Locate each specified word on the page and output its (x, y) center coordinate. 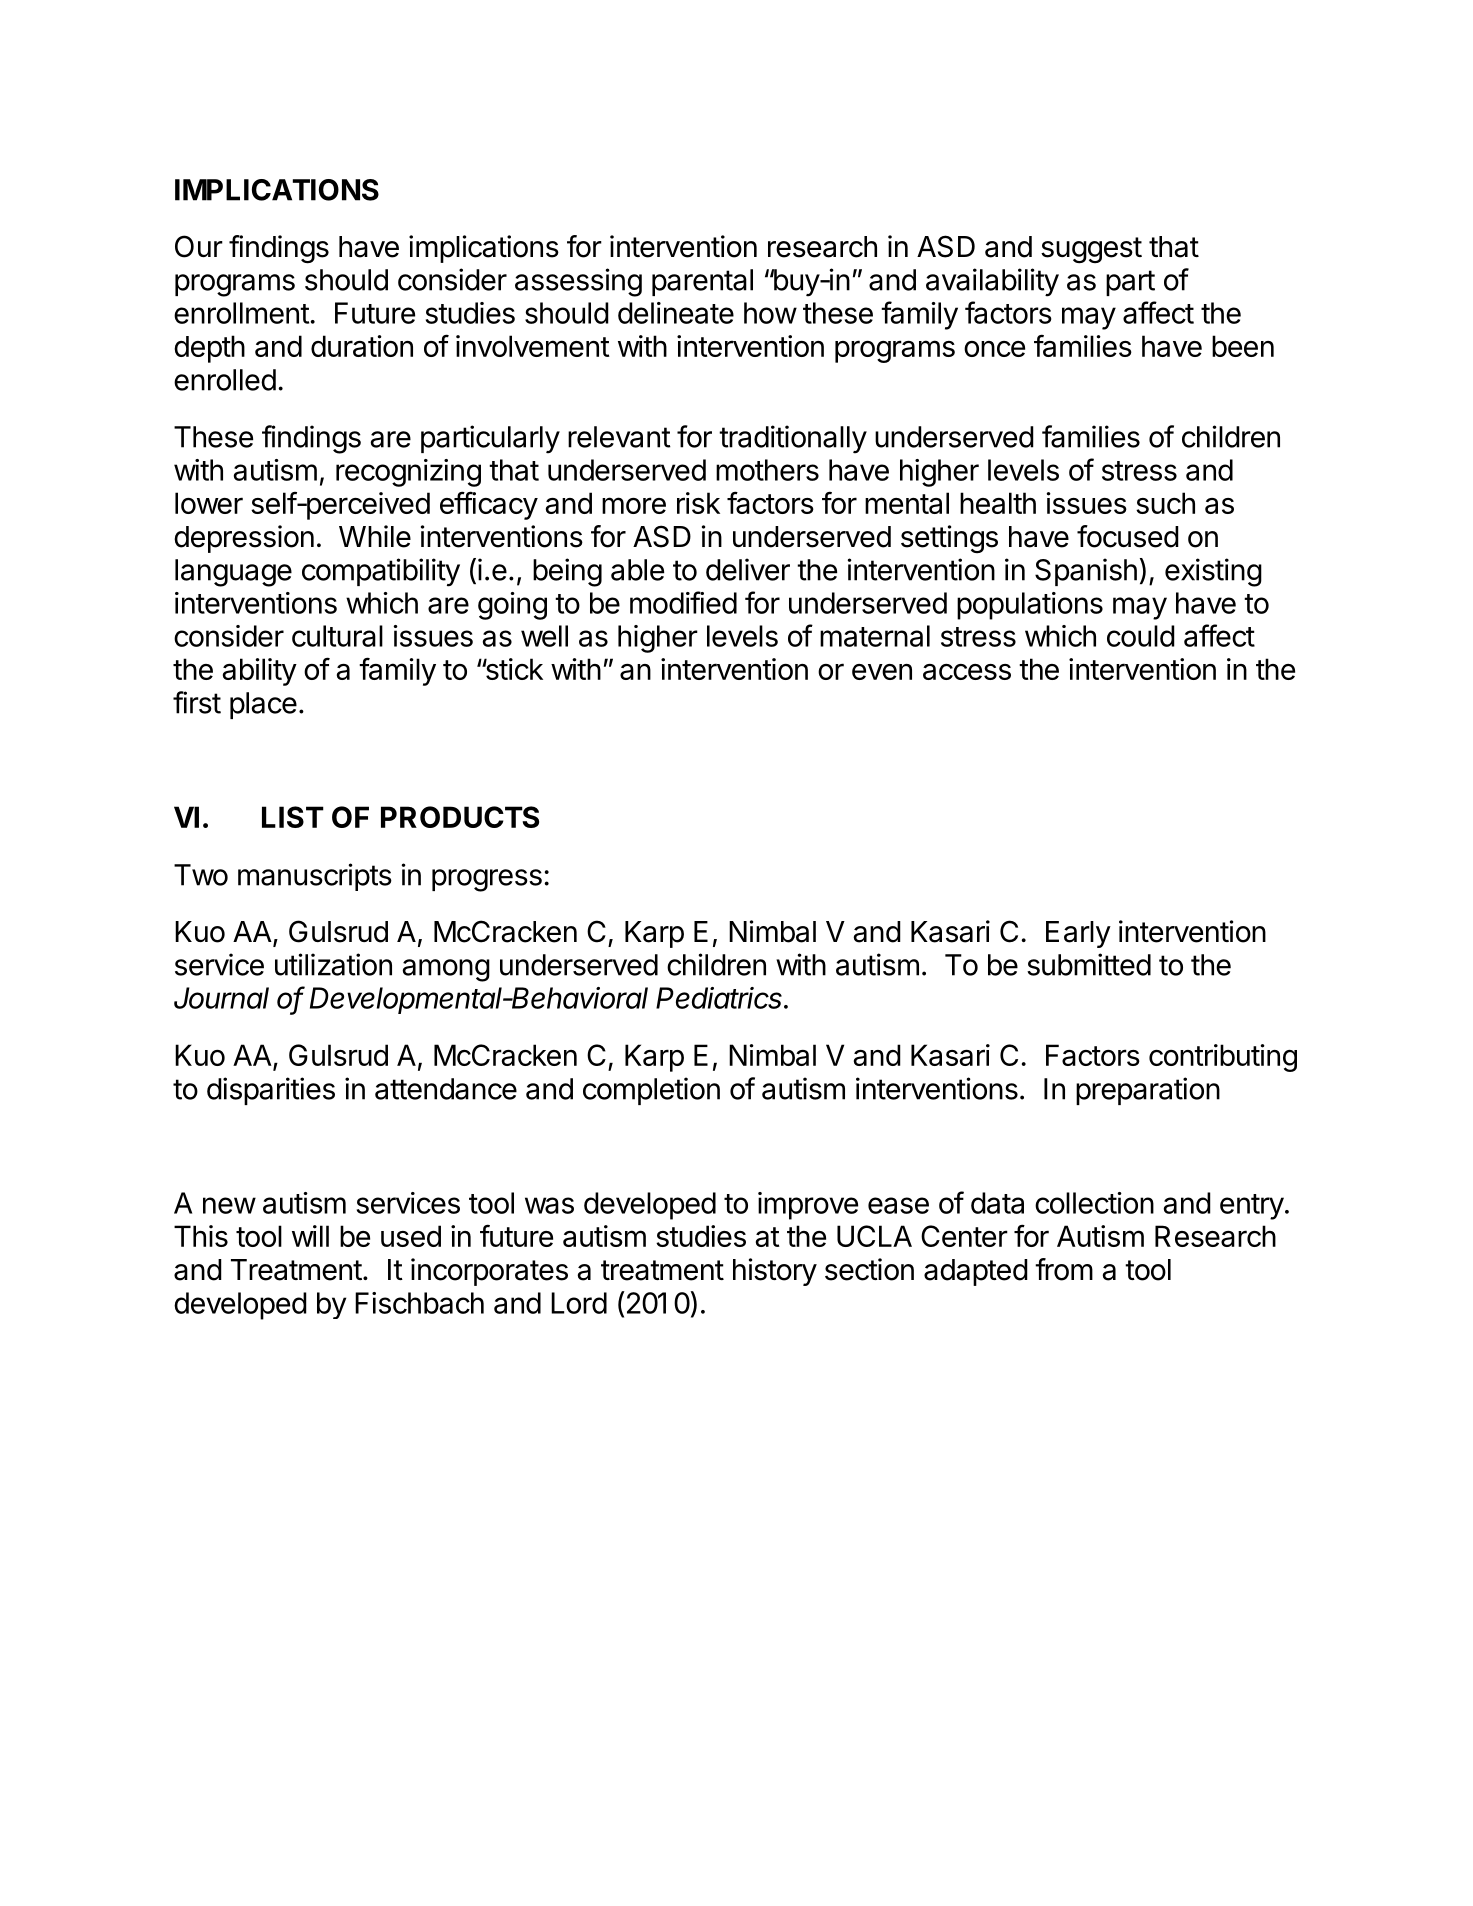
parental (702, 282)
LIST (293, 817)
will (310, 1236)
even (882, 672)
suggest (1091, 250)
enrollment (241, 313)
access (967, 672)
